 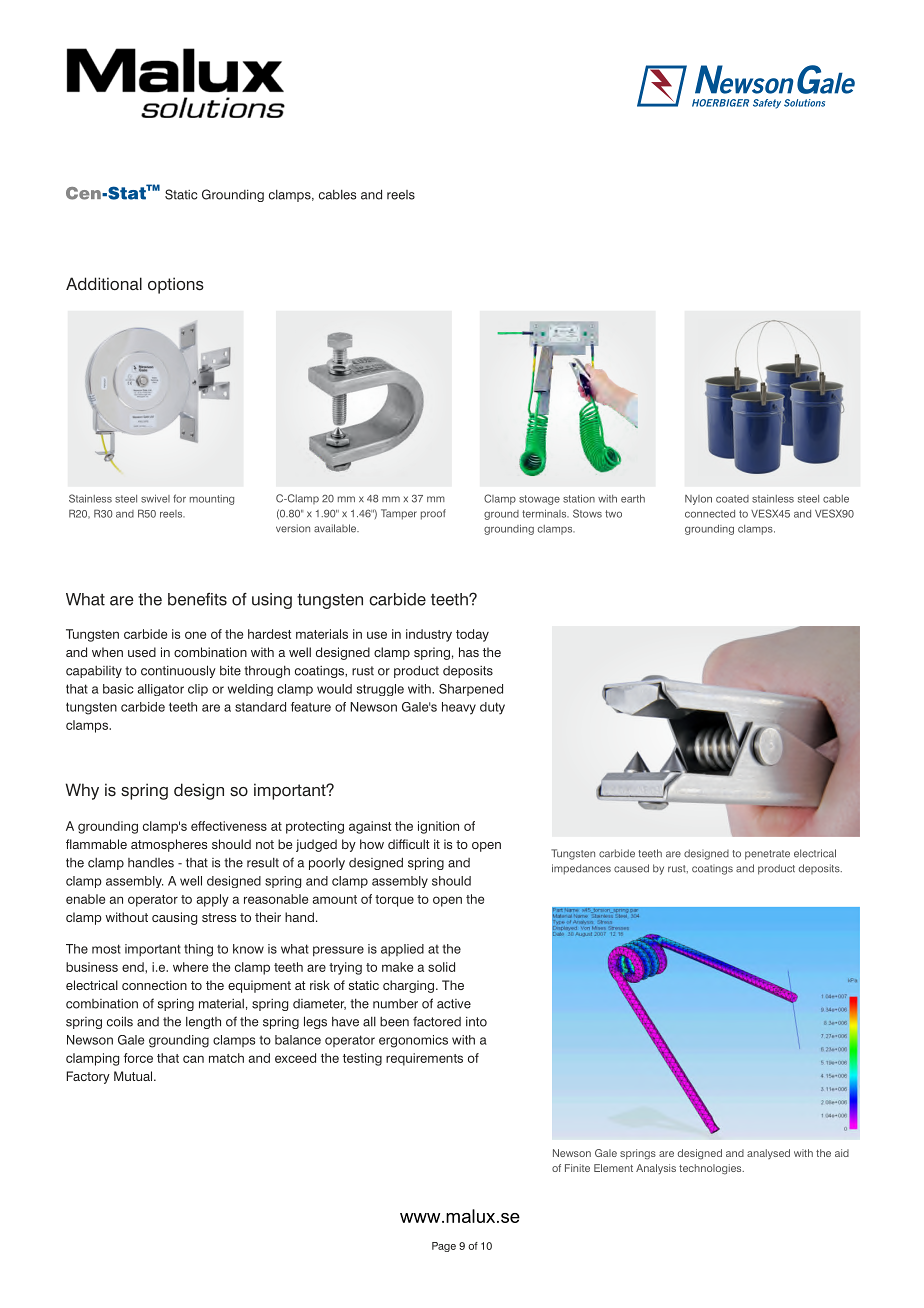 I want to click on Additional, so click(x=104, y=284).
